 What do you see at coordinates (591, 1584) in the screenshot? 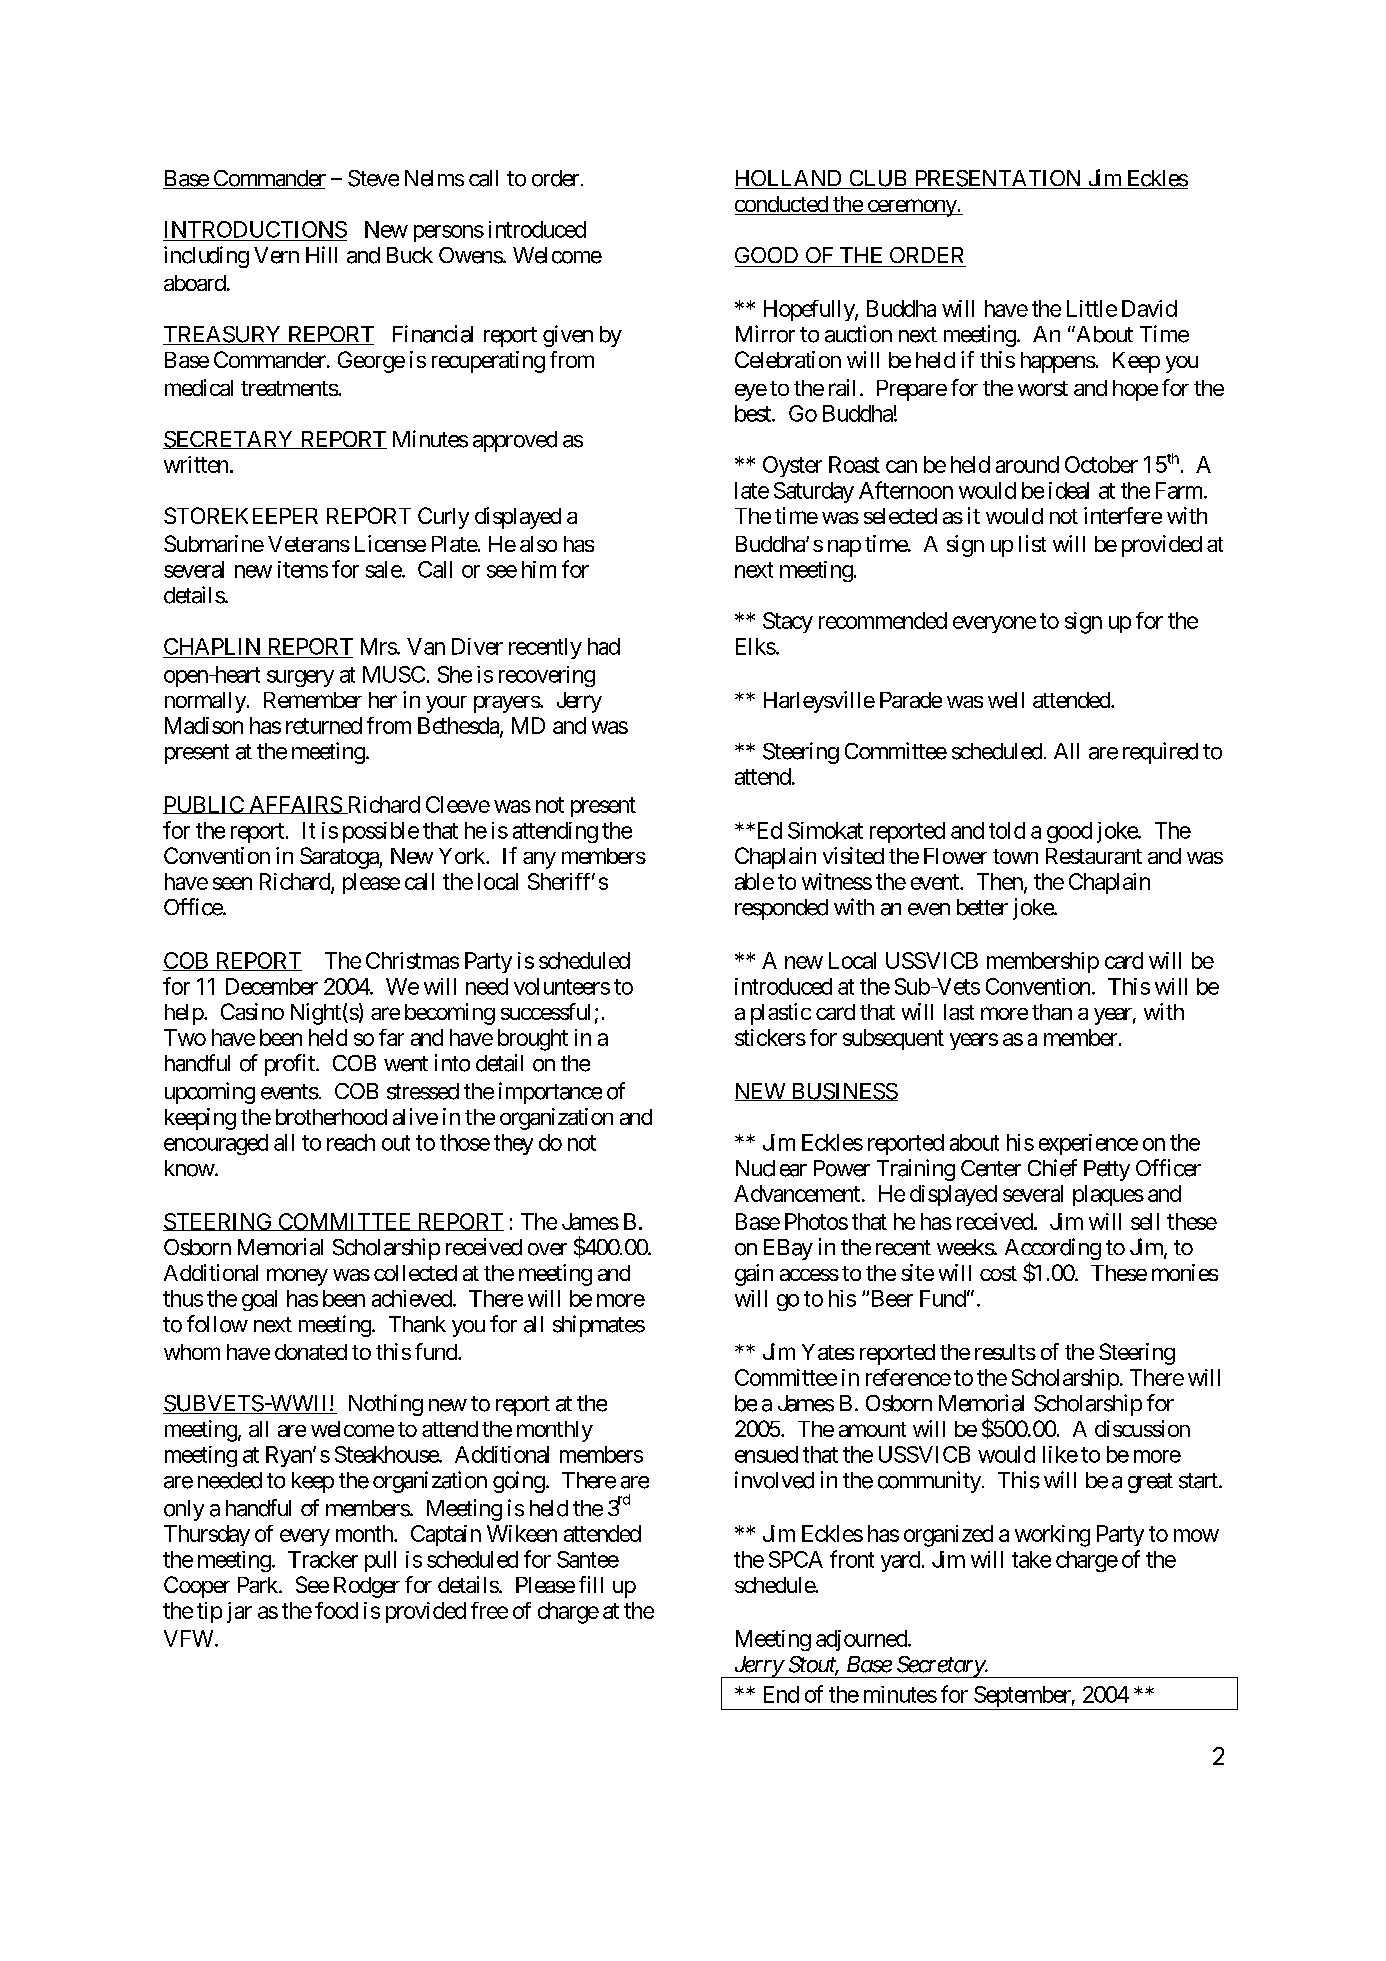
I see `fill` at bounding box center [591, 1584].
